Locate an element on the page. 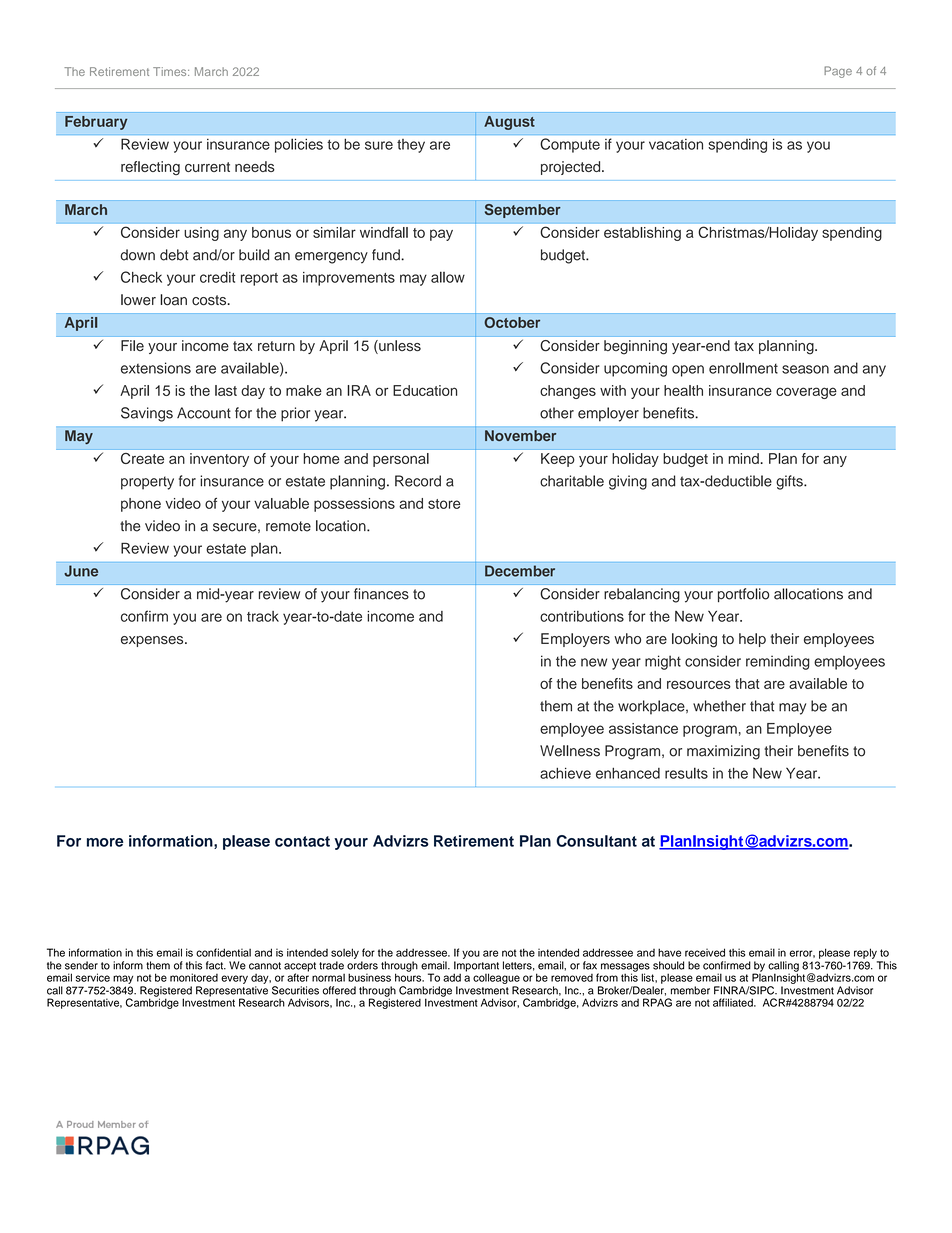 This page has height=1233, width=952. Important is located at coordinates (476, 967).
